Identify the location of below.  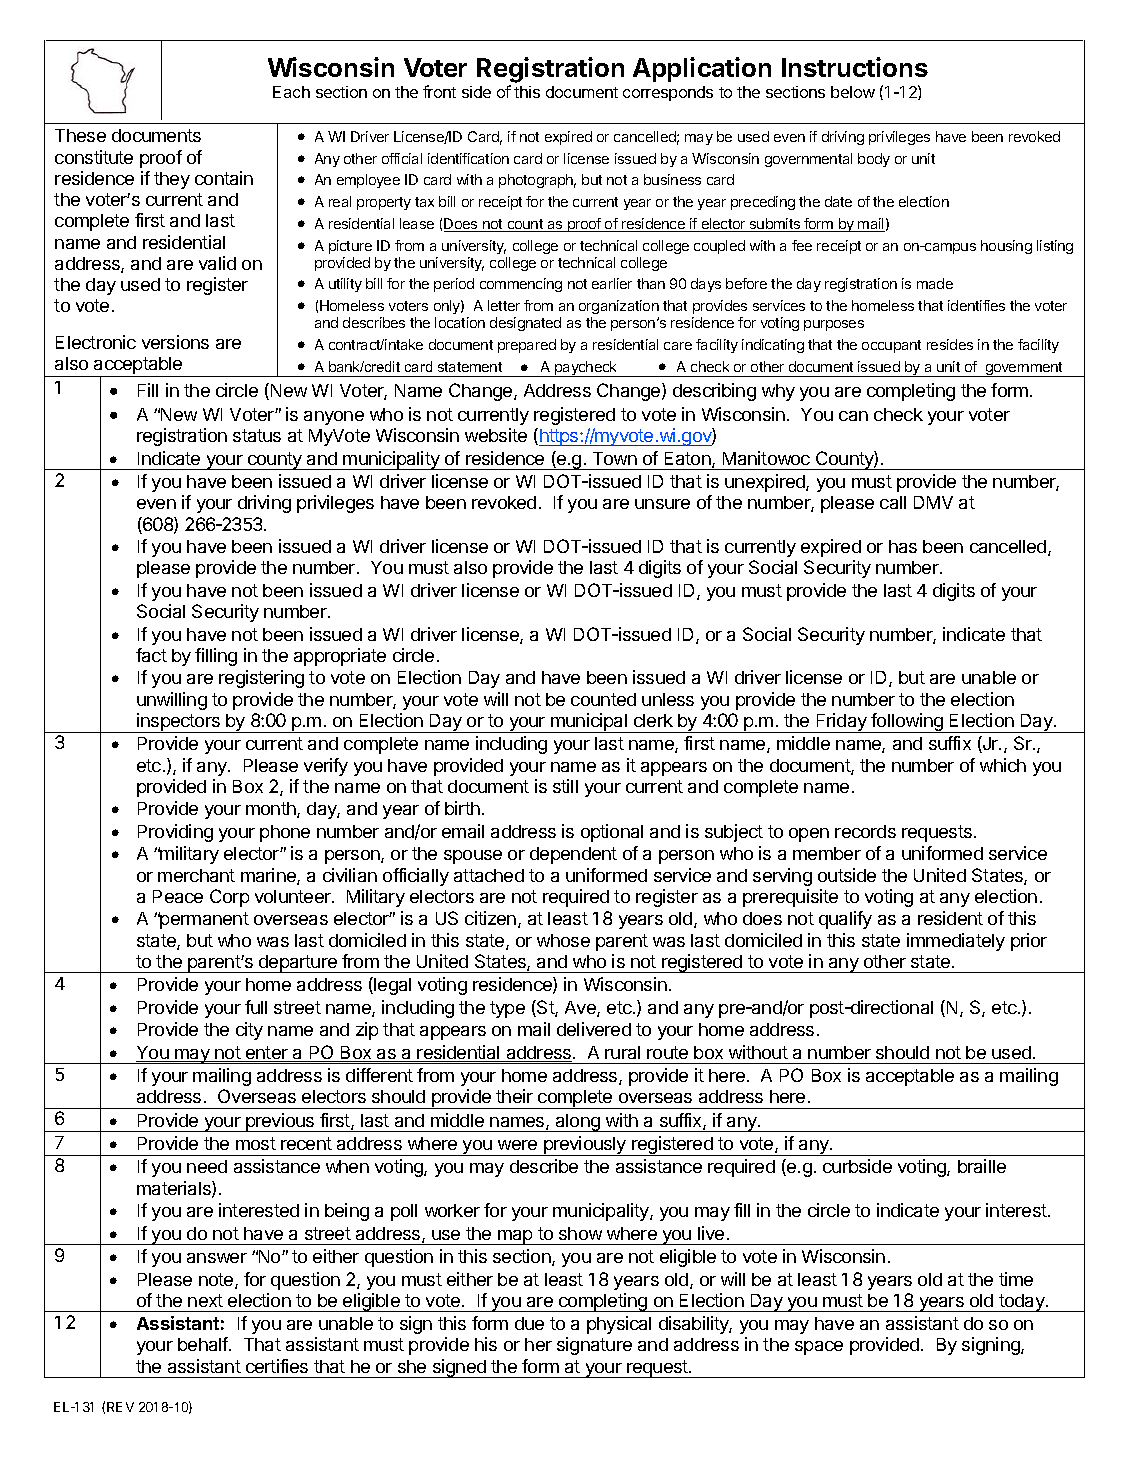
(853, 92).
